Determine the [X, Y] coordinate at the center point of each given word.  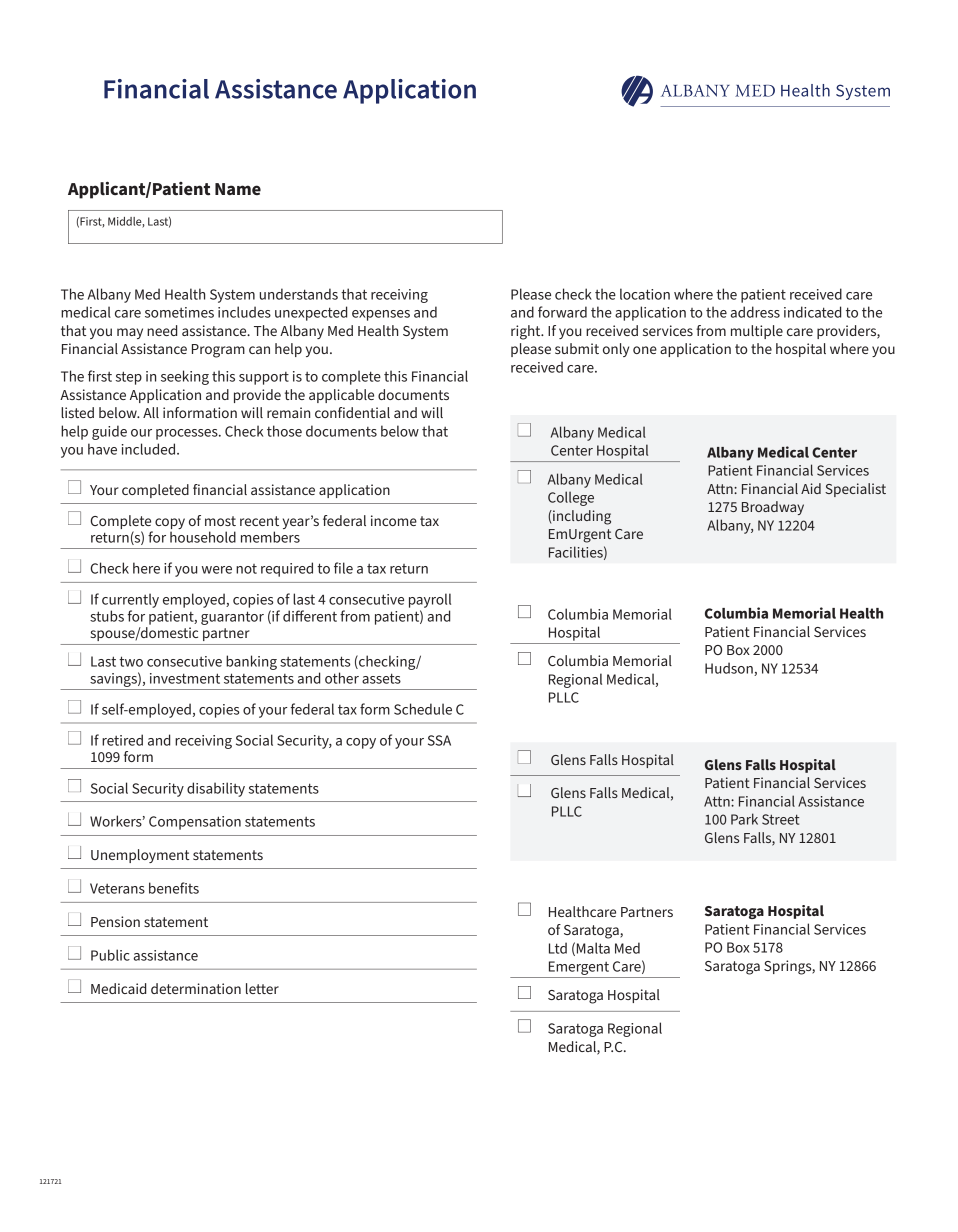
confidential [352, 412]
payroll [430, 600]
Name [238, 189]
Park [744, 819]
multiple [757, 332]
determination [196, 988]
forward [562, 312]
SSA [439, 740]
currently [130, 600]
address [755, 312]
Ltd [558, 948]
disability [216, 789]
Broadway [773, 508]
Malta [593, 948]
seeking [185, 377]
